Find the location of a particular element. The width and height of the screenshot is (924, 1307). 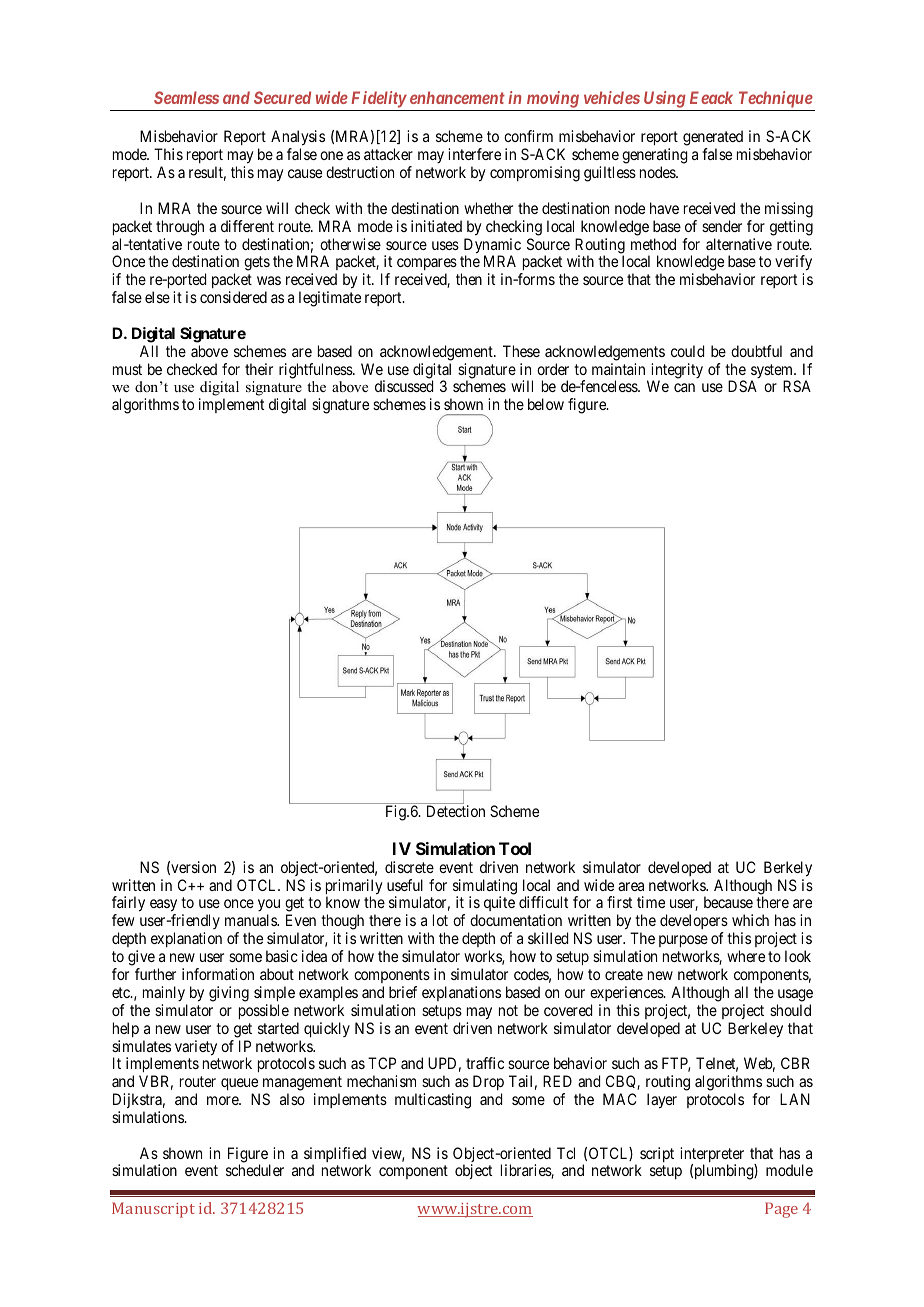

These is located at coordinates (521, 351).
